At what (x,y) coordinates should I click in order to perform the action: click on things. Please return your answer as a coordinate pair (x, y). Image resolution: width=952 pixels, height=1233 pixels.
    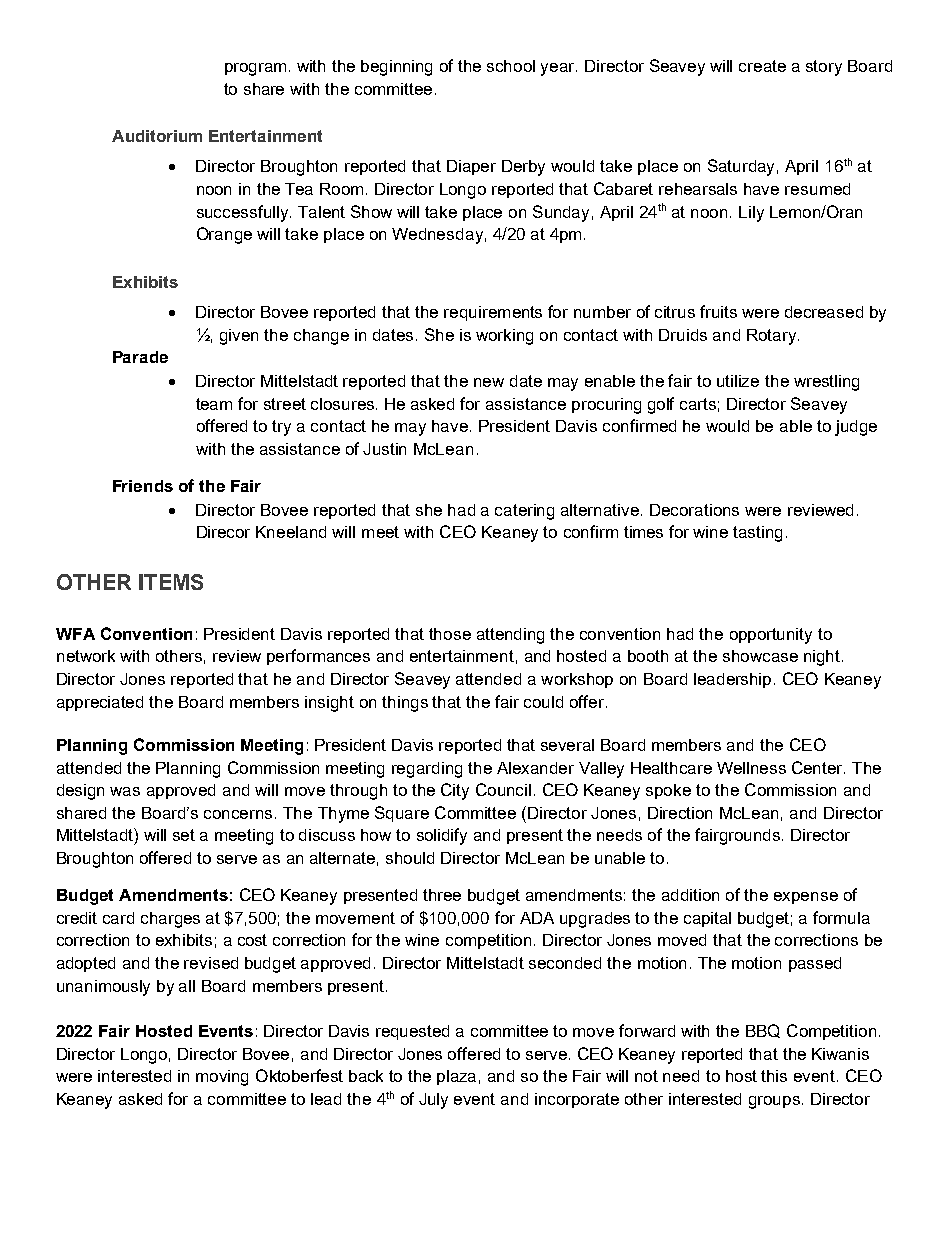
    Looking at the image, I should click on (405, 704).
